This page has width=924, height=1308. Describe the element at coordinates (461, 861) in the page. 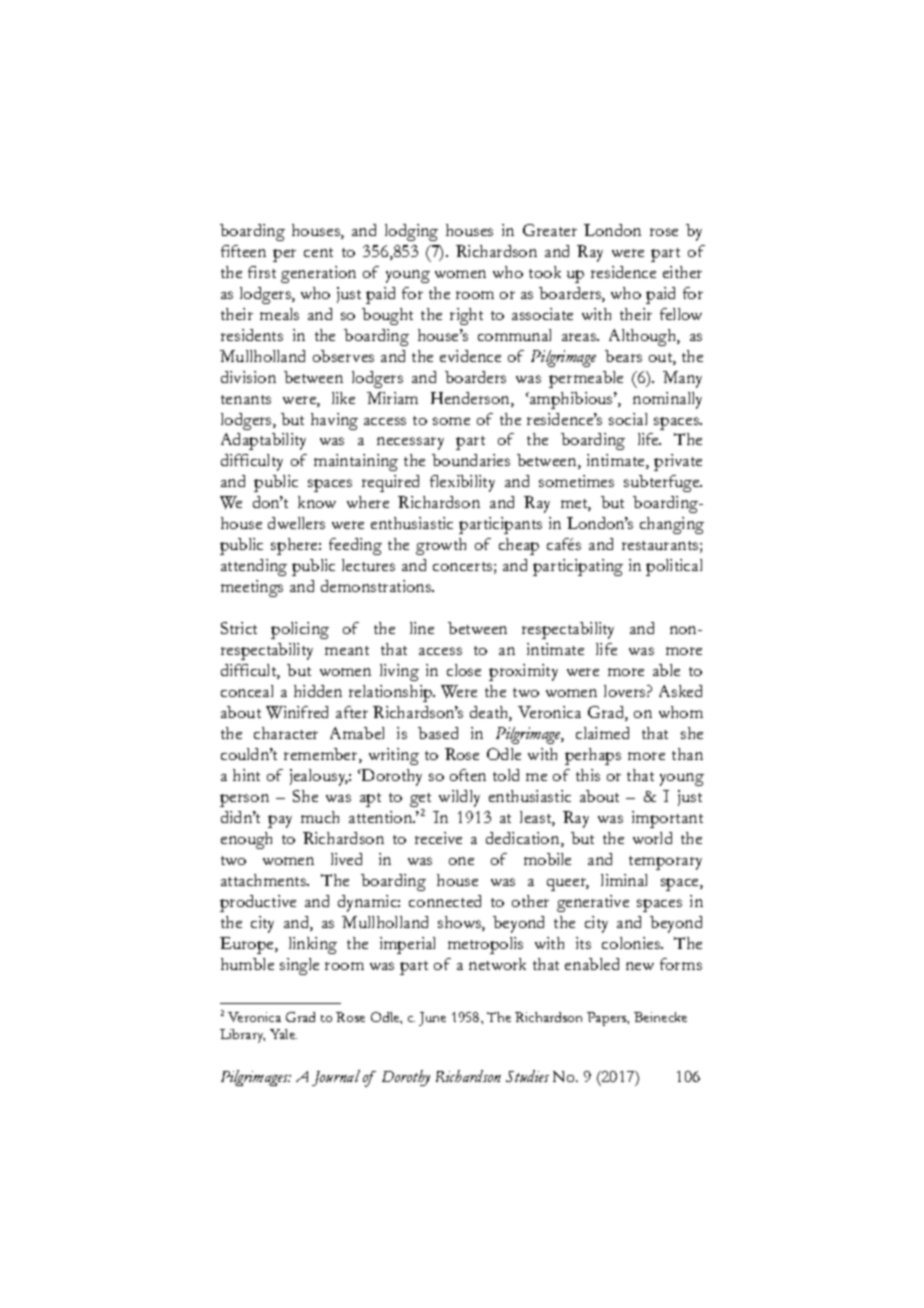

I see `one` at that location.
